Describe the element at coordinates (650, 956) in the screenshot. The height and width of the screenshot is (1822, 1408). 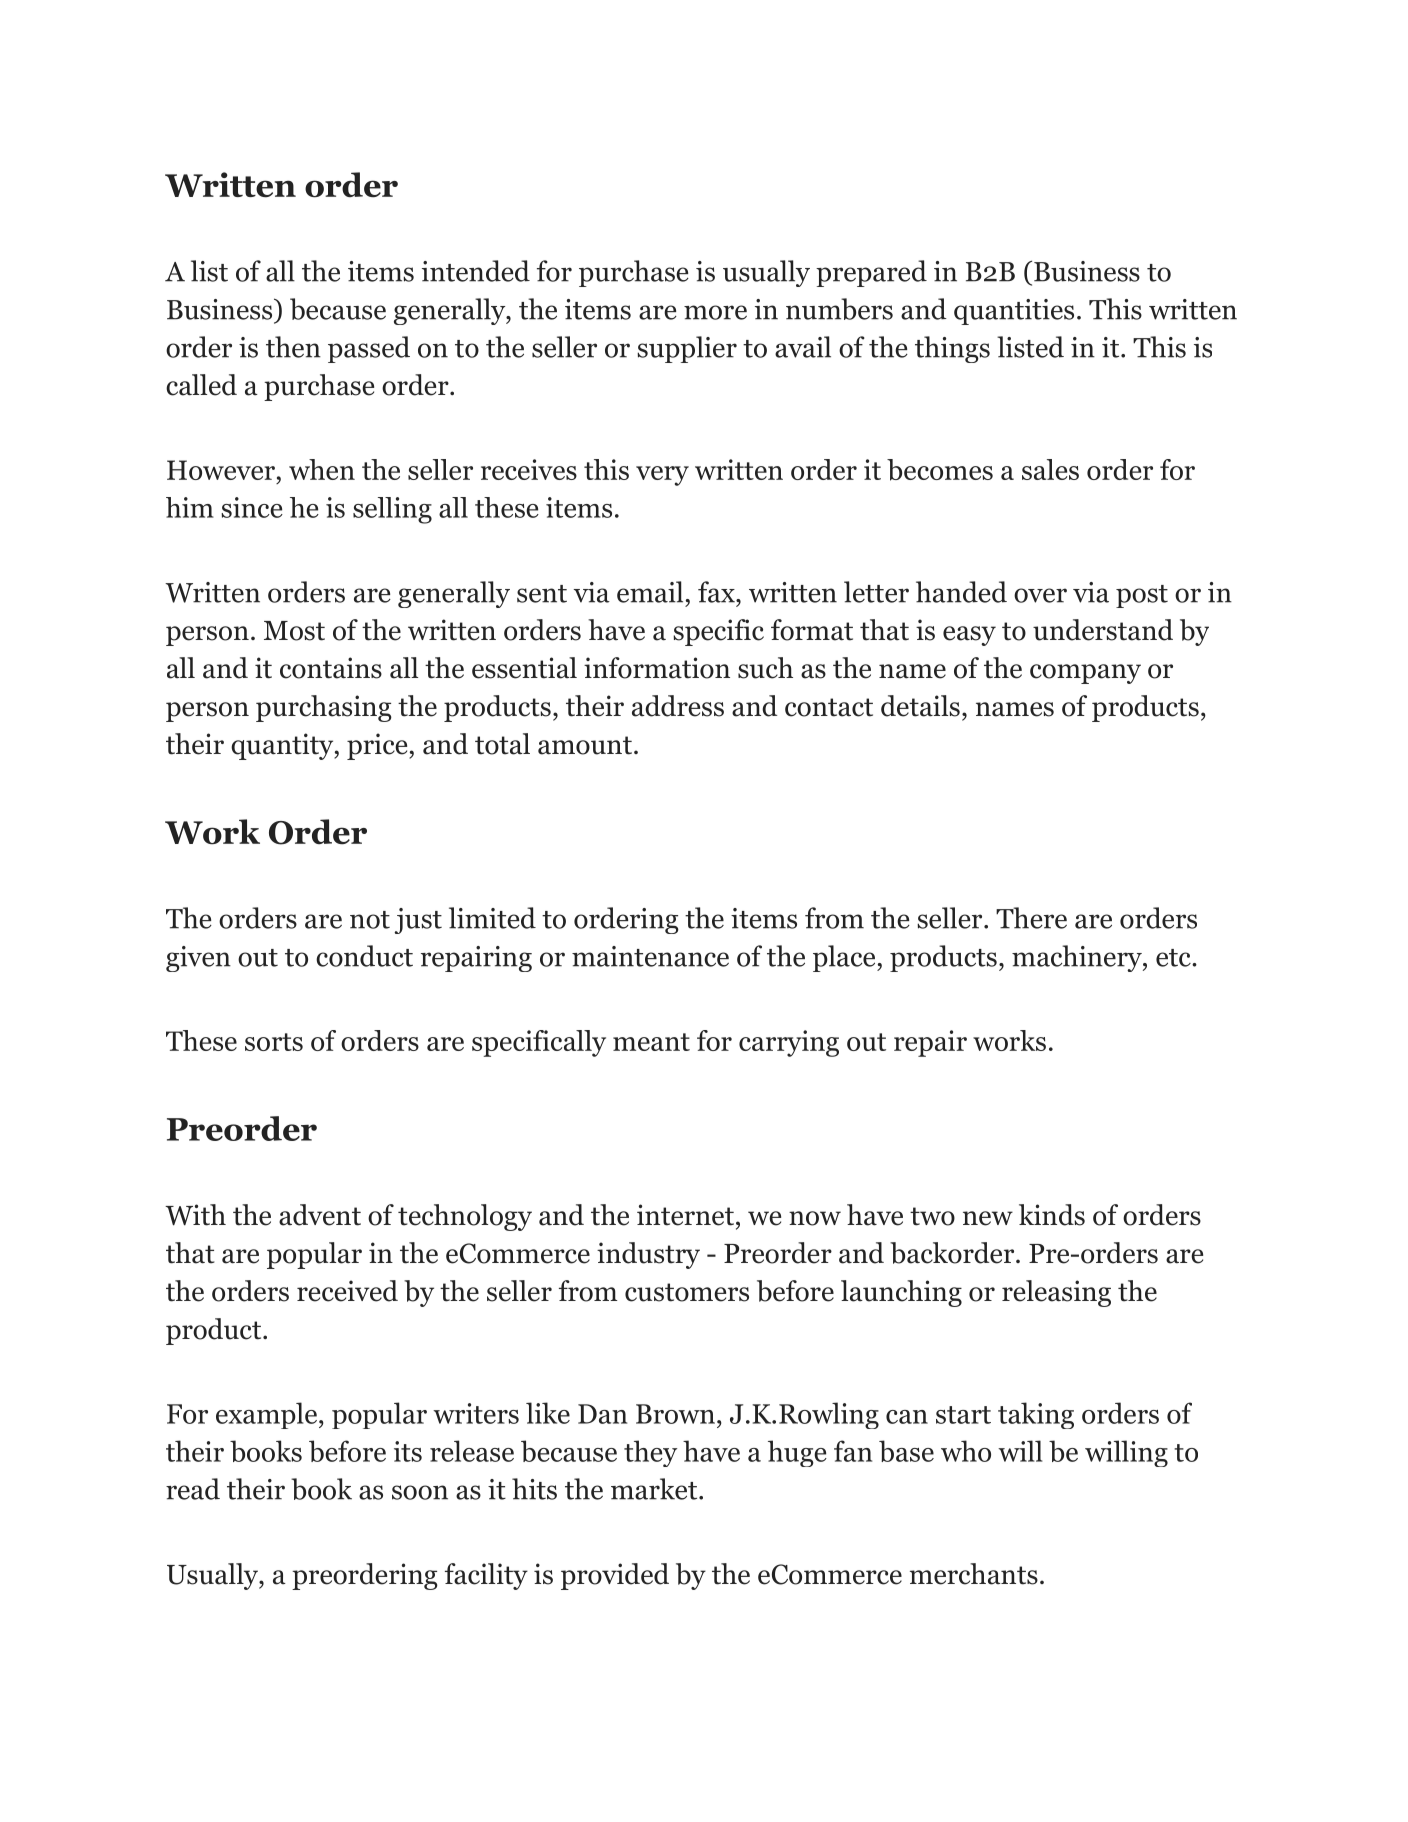
I see `maintenance` at that location.
